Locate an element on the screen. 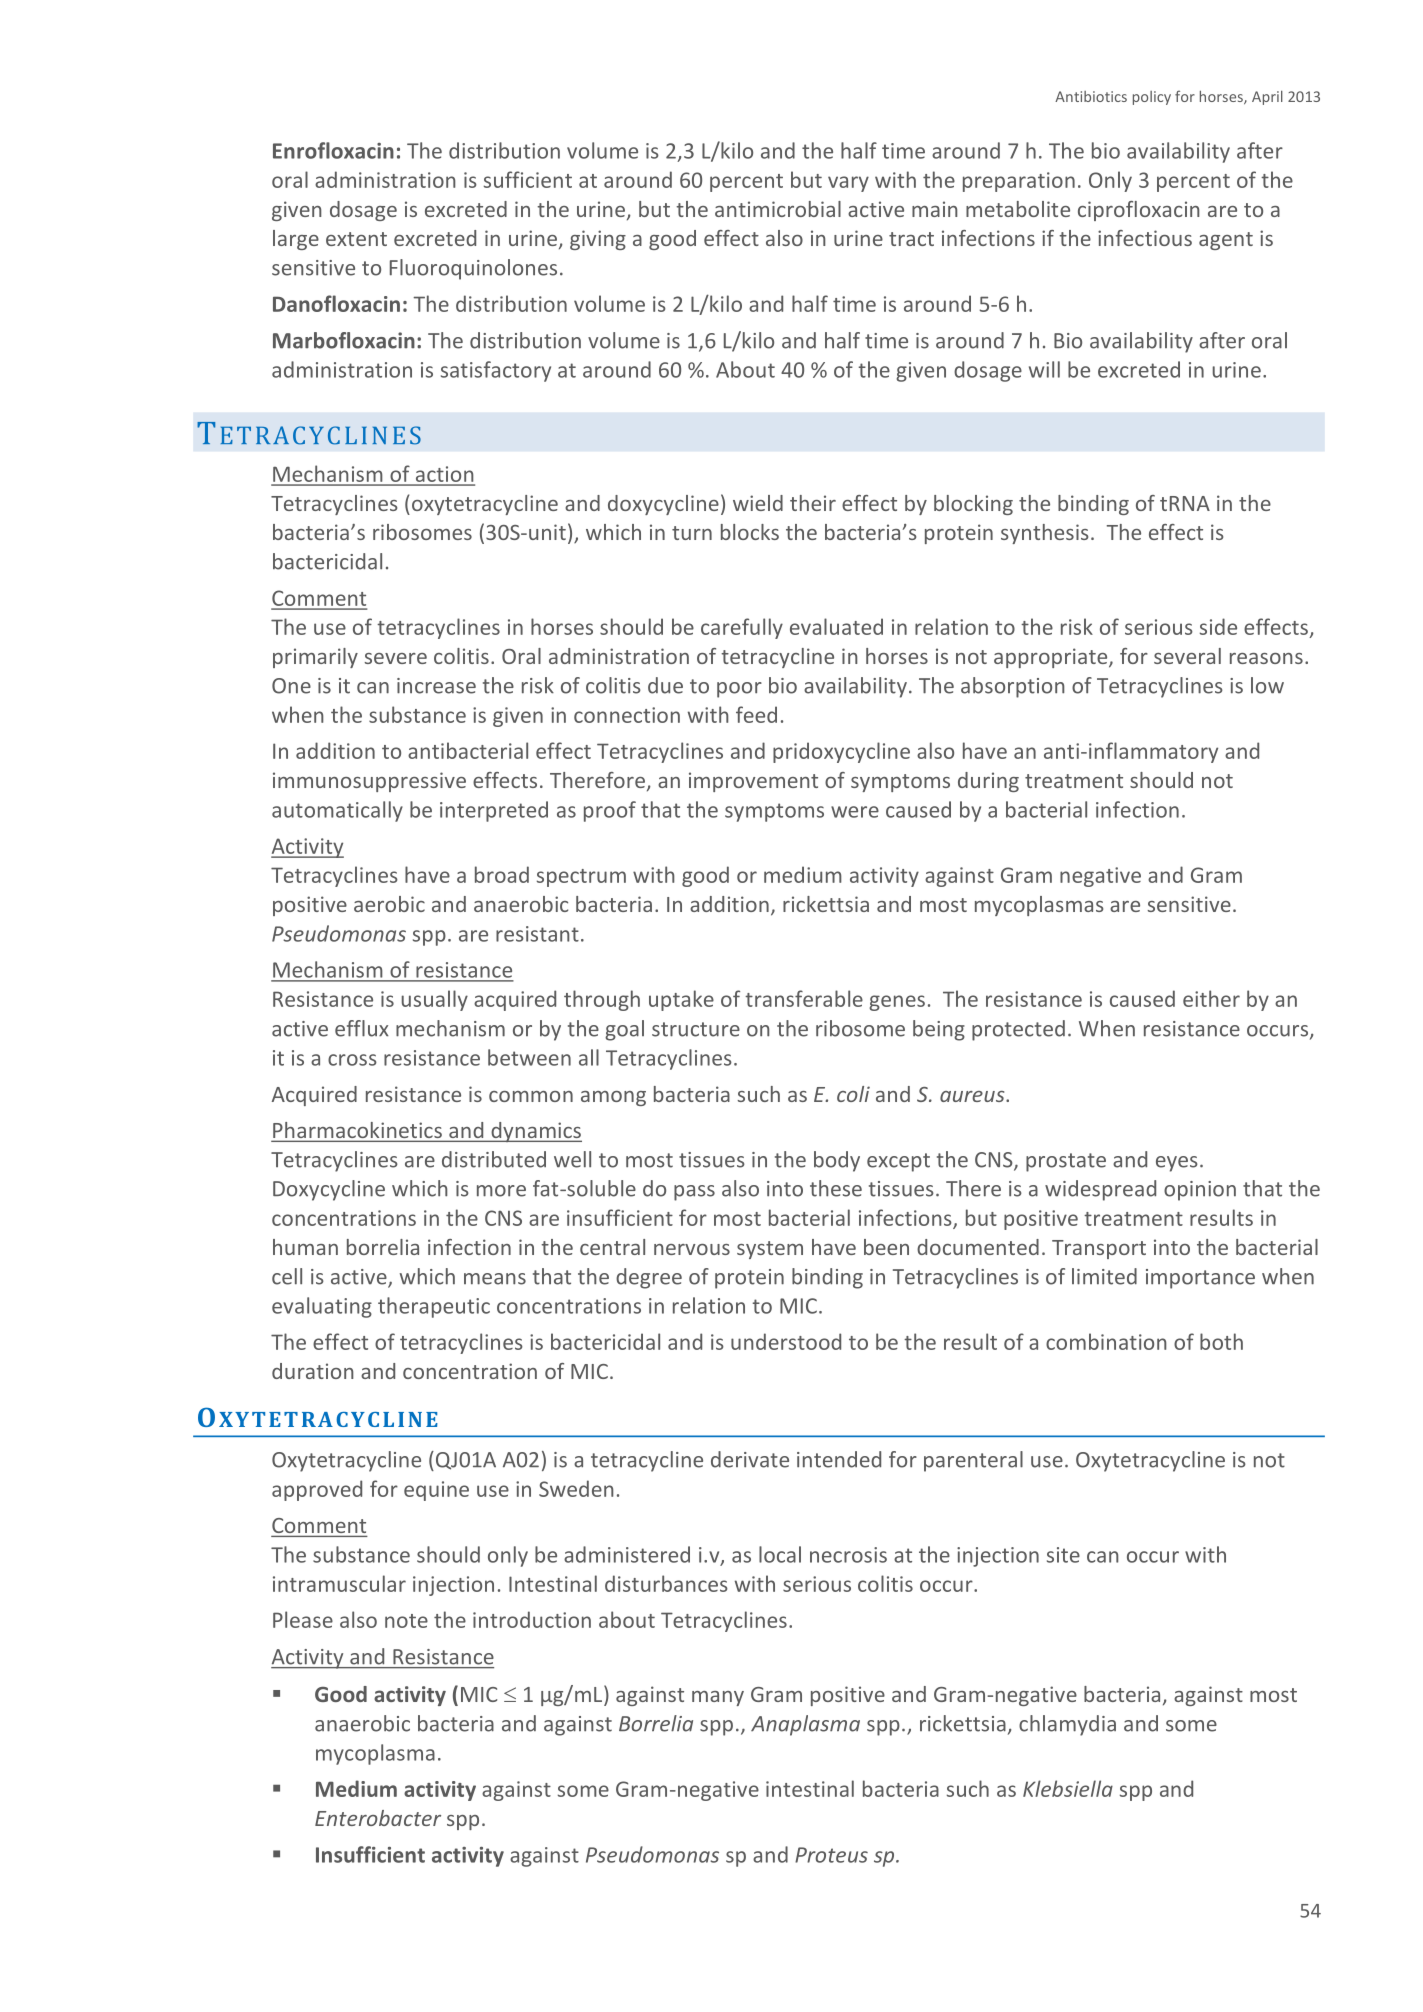 The height and width of the screenshot is (2012, 1423). extent is located at coordinates (356, 239).
